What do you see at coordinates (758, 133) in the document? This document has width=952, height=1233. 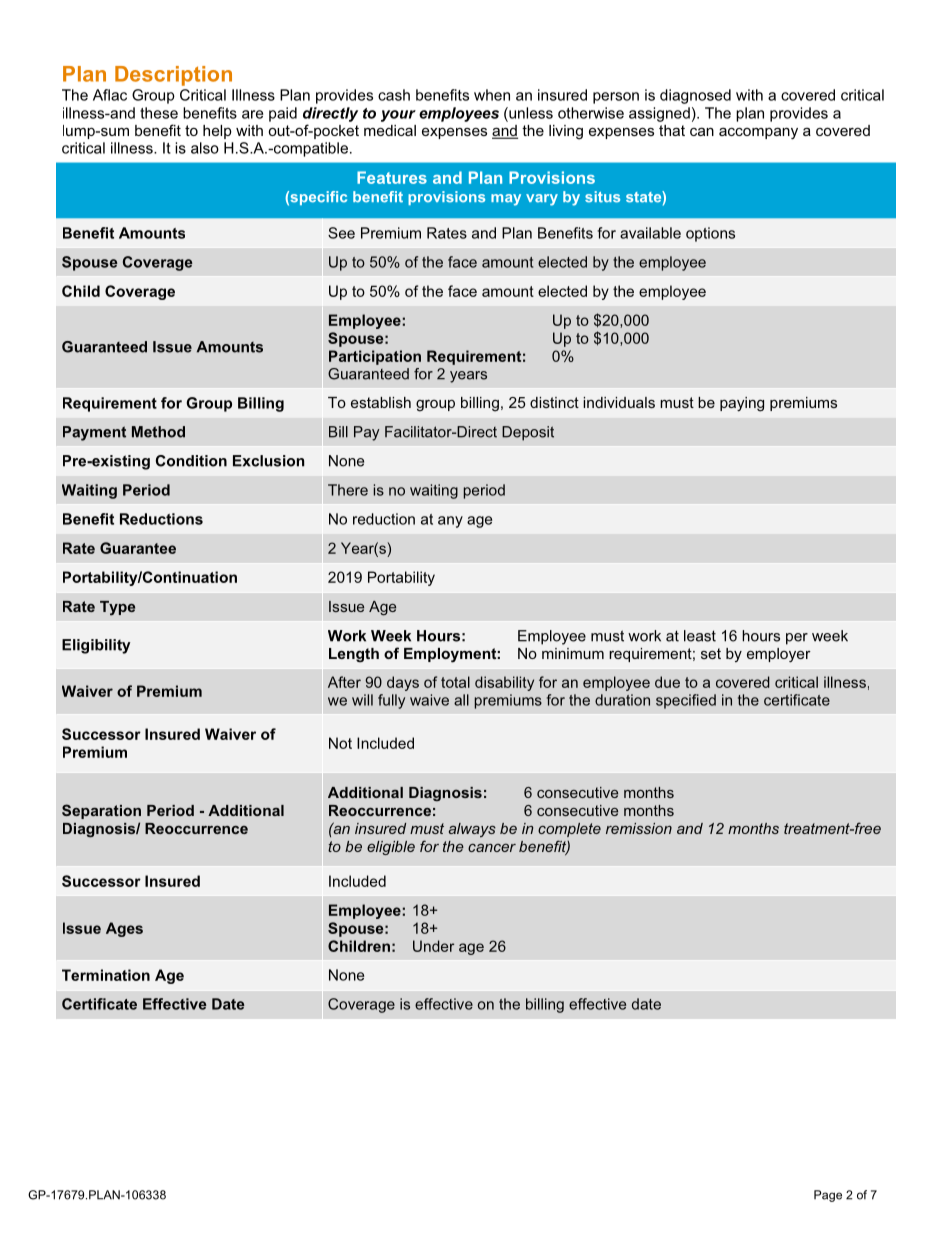 I see `accompany` at bounding box center [758, 133].
